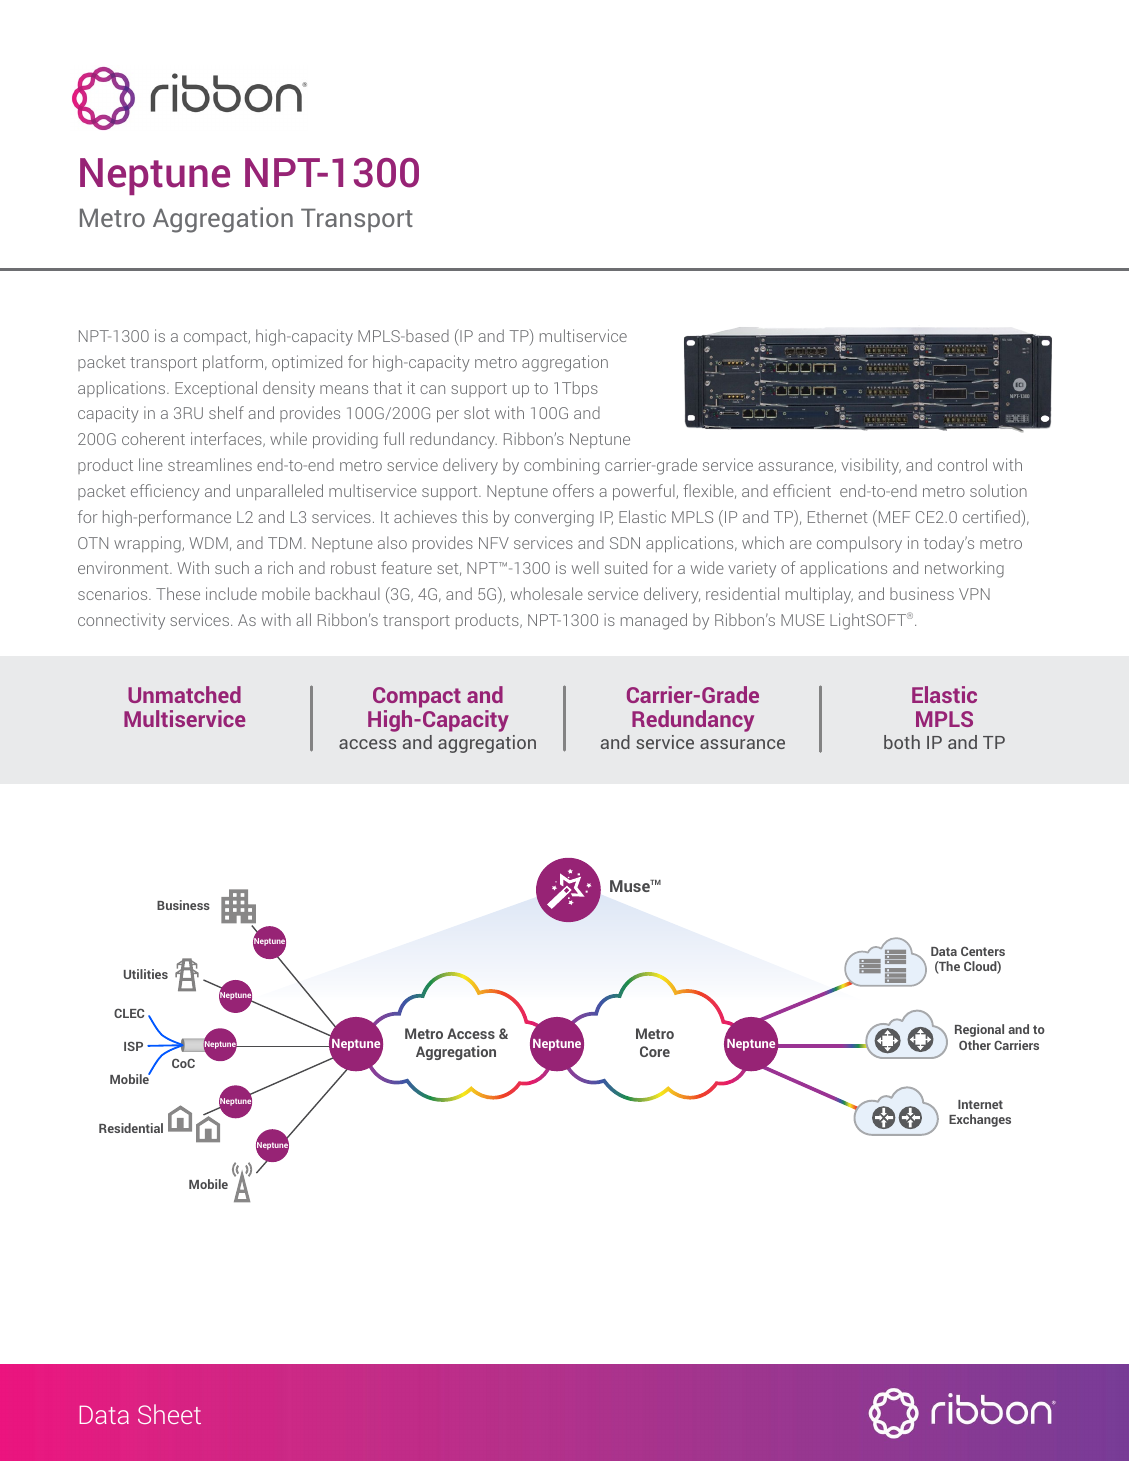 This page has height=1461, width=1129. Describe the element at coordinates (169, 1414) in the page. I see `Sheet` at that location.
